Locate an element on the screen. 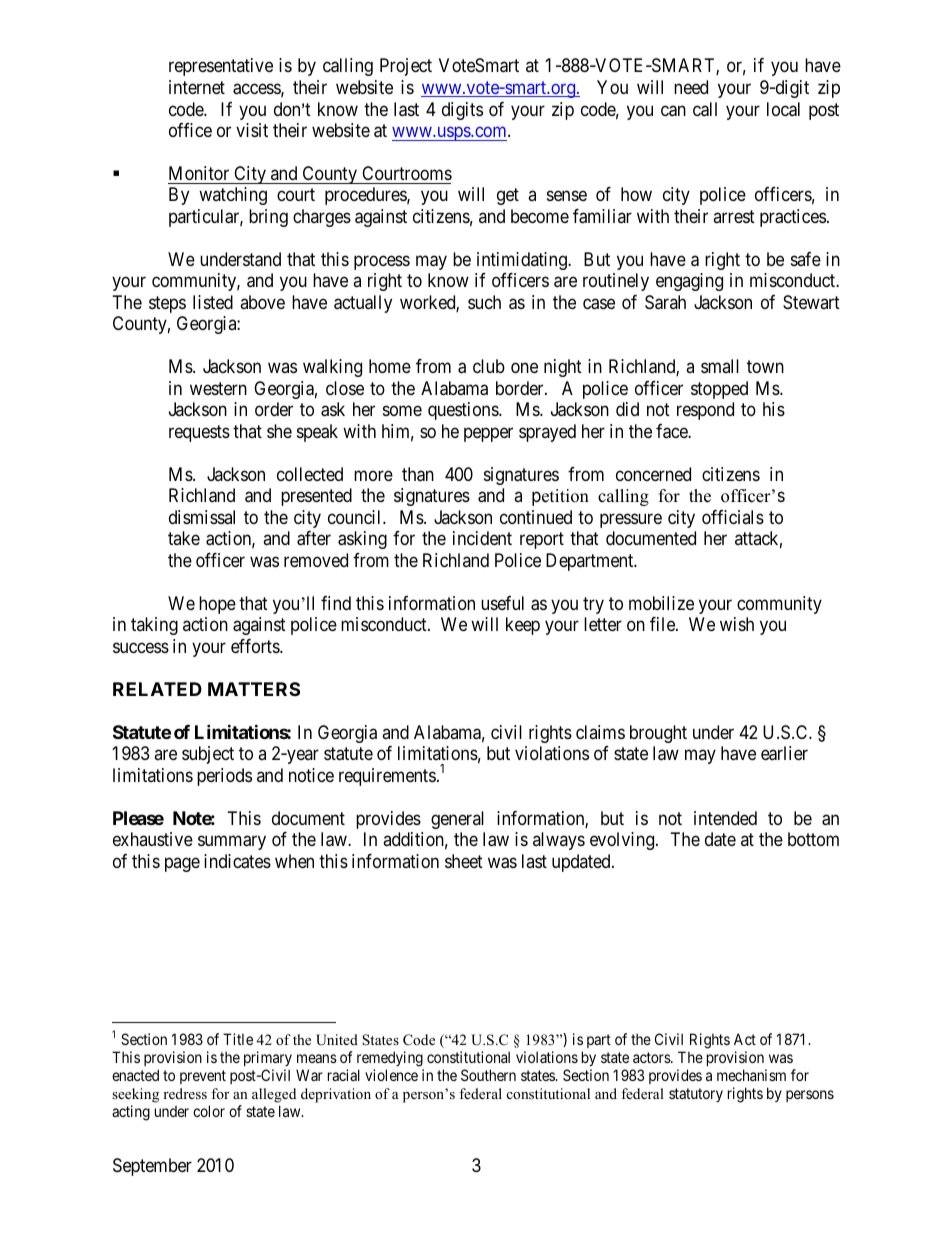 Image resolution: width=952 pixels, height=1233 pixels. Southern is located at coordinates (488, 1075).
